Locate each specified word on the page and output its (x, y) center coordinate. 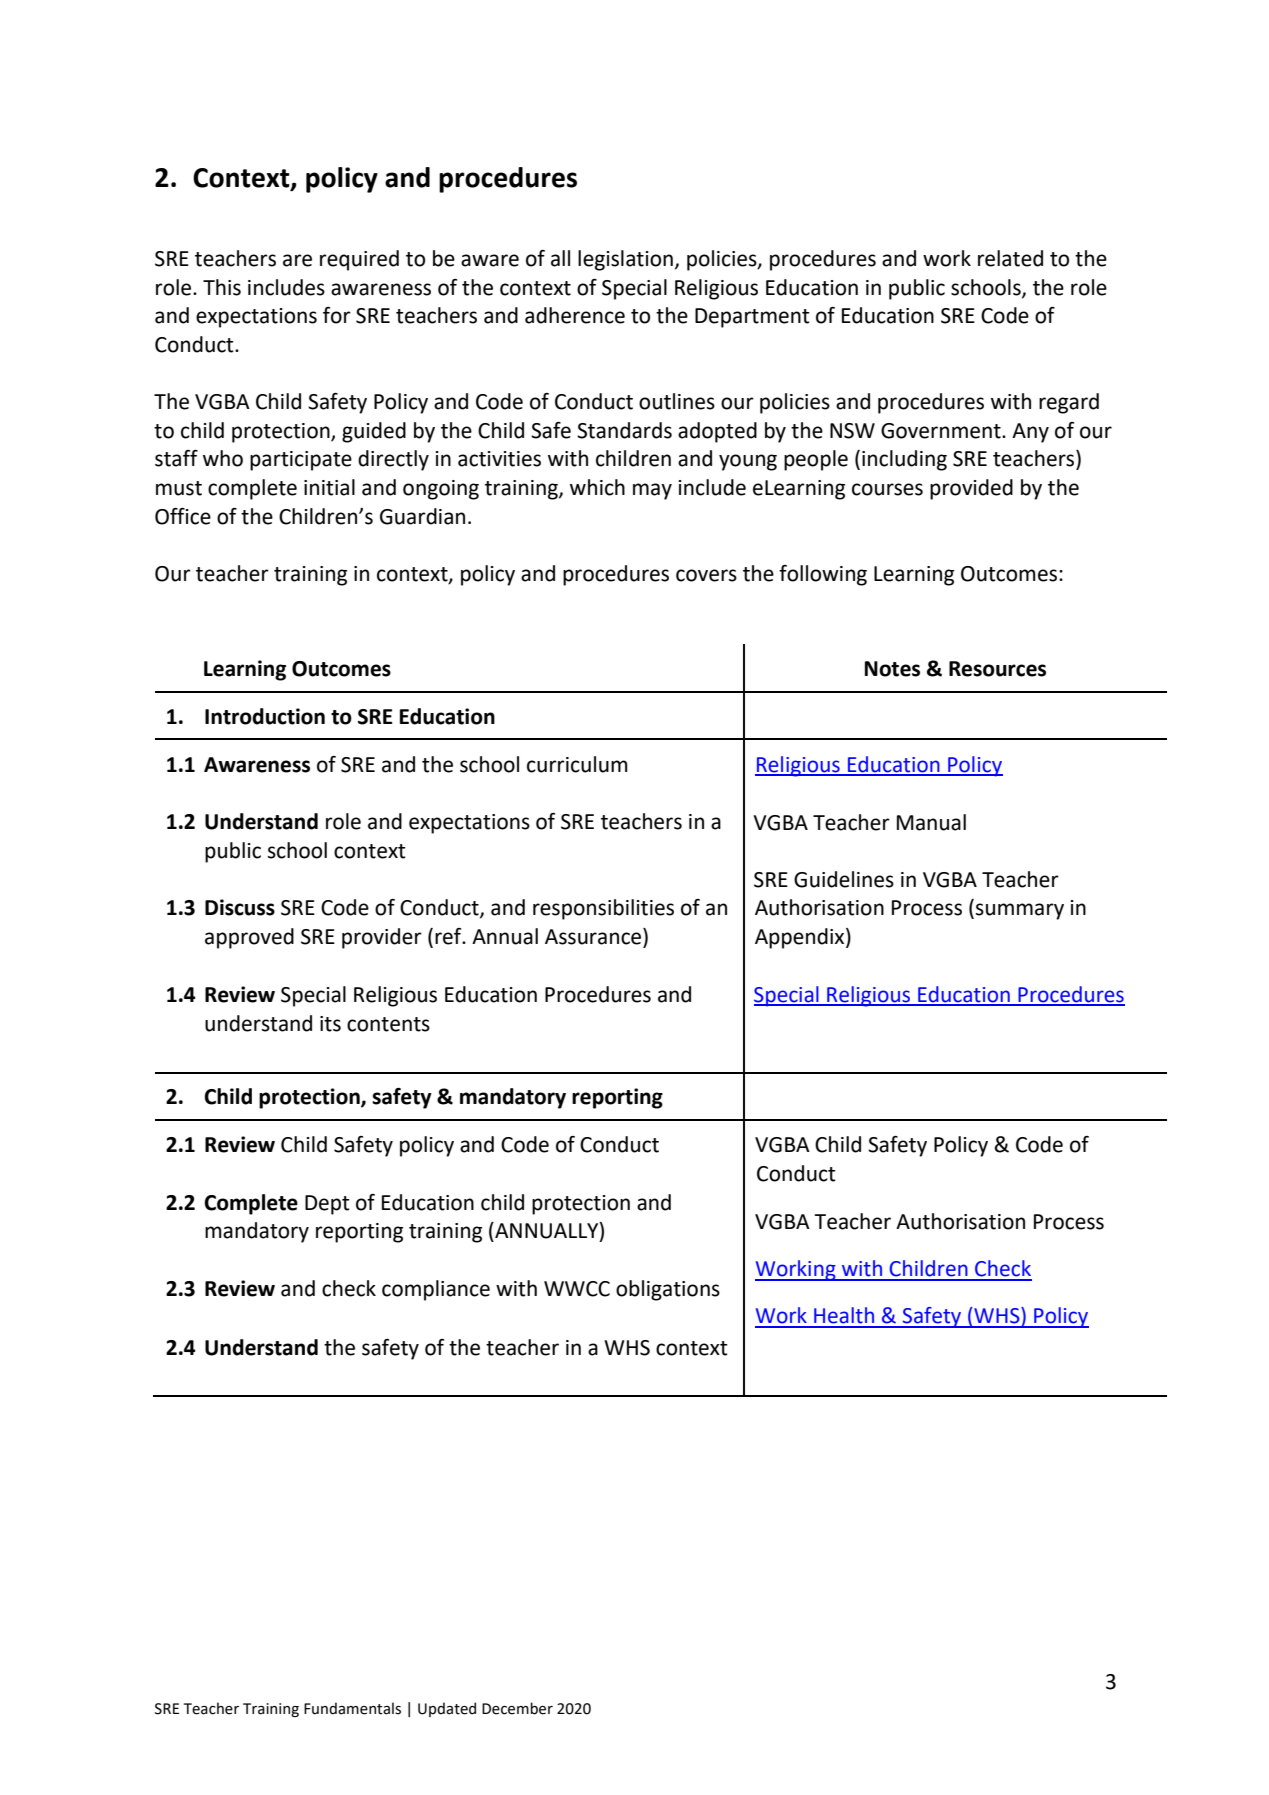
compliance (436, 1290)
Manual (931, 822)
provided (971, 489)
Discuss (240, 907)
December (517, 1708)
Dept (327, 1205)
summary (1020, 911)
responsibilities (603, 909)
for (337, 315)
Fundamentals (352, 1708)
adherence (575, 315)
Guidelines (844, 879)
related (1010, 258)
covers (706, 575)
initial (329, 487)
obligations (668, 1290)
